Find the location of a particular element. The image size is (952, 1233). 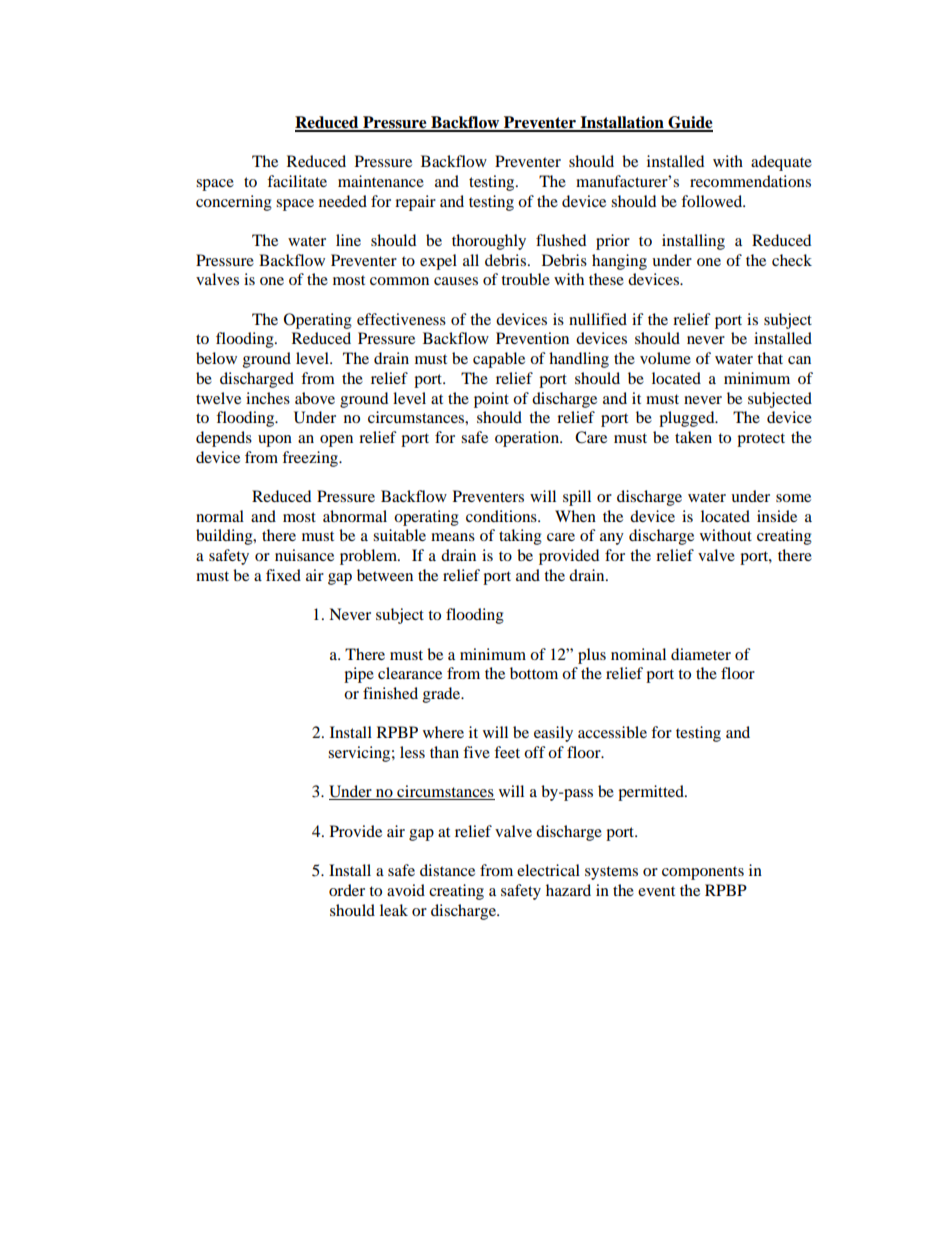

point is located at coordinates (491, 400).
